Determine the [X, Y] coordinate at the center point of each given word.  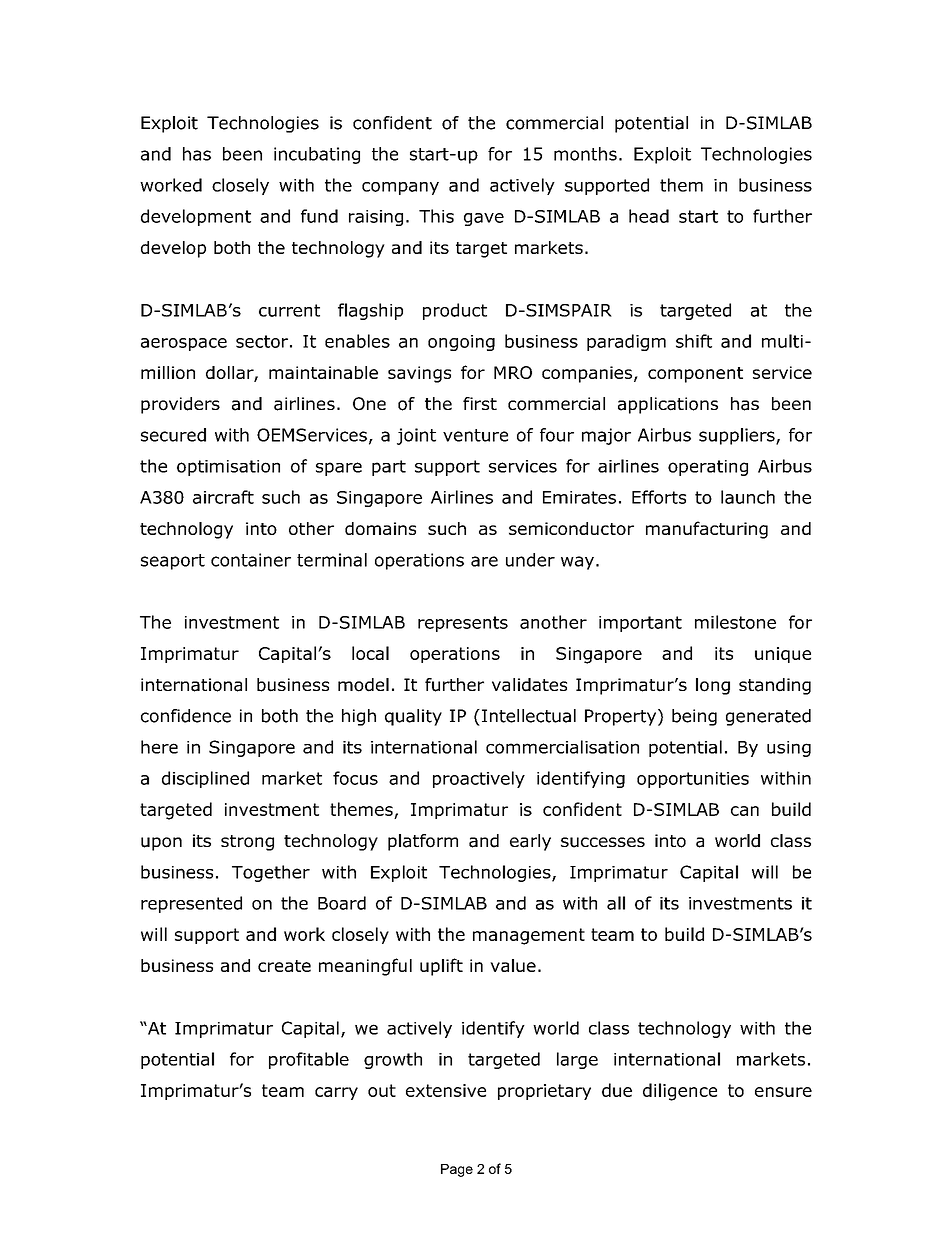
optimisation [228, 468]
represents [463, 624]
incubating [317, 155]
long [713, 686]
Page [457, 1170]
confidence [186, 716]
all [616, 903]
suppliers [738, 436]
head [649, 216]
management [529, 936]
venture [475, 435]
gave [484, 219]
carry [336, 1093]
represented [191, 904]
